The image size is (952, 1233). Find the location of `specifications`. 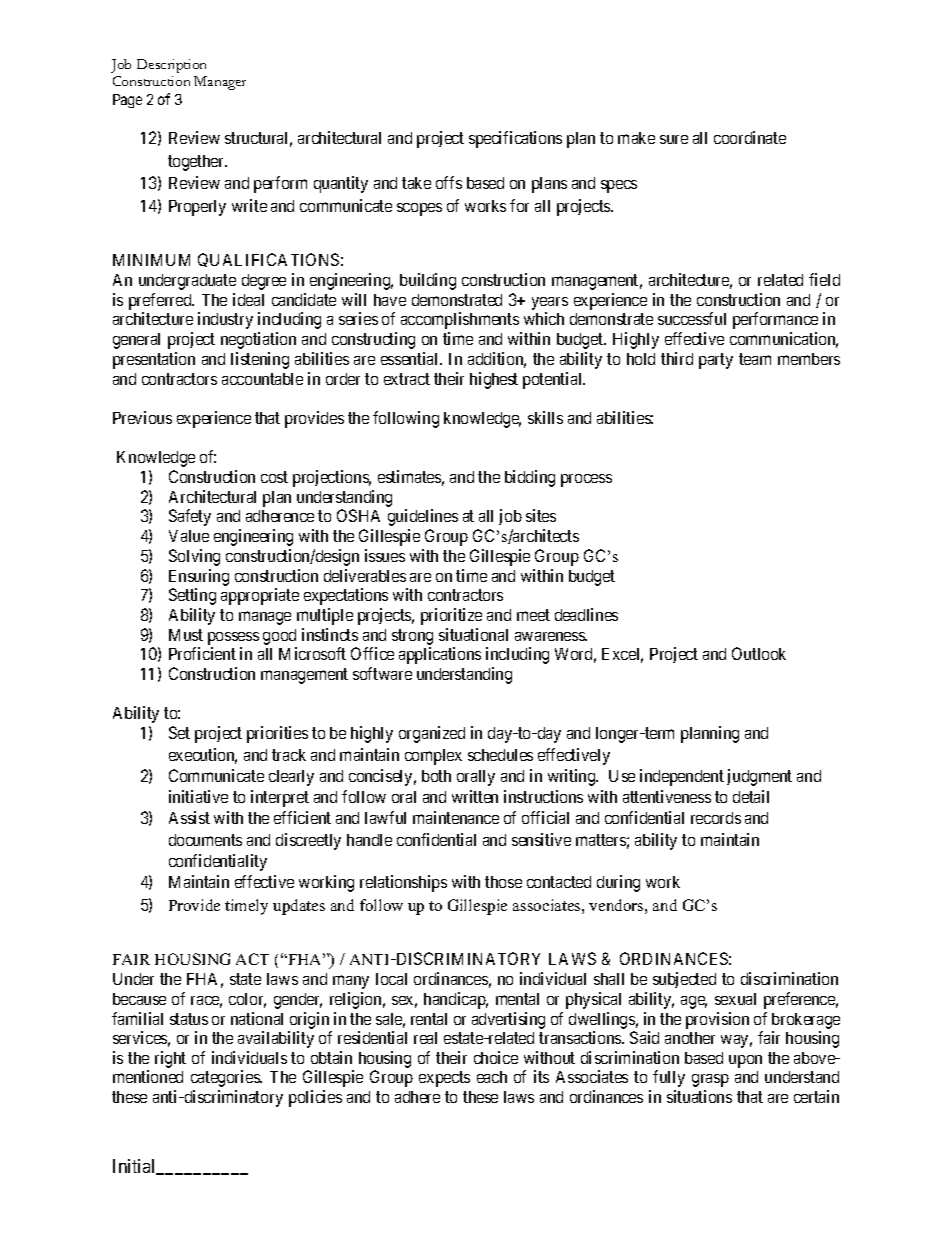

specifications is located at coordinates (515, 139).
